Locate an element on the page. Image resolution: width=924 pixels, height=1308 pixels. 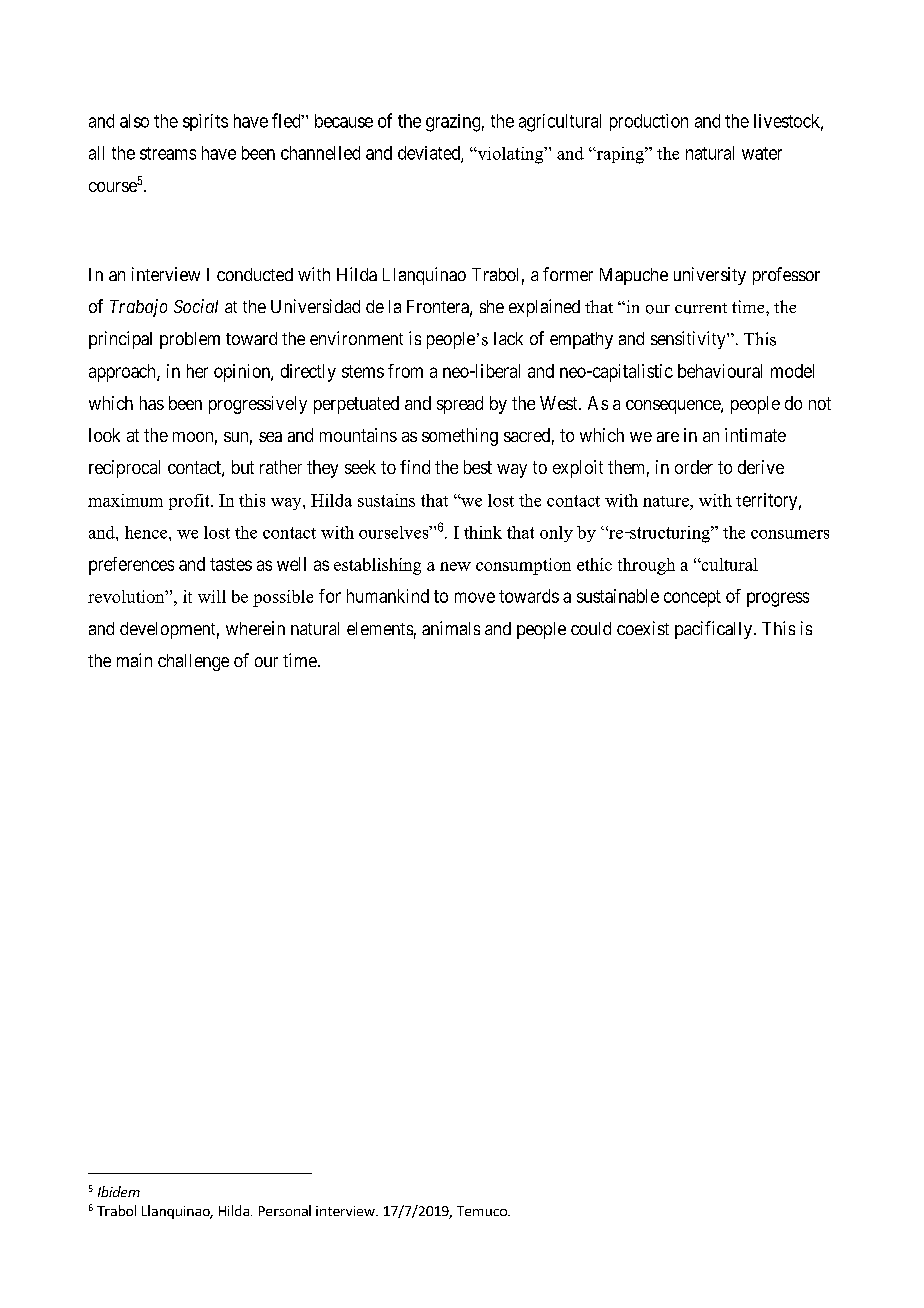
animals is located at coordinates (451, 628).
